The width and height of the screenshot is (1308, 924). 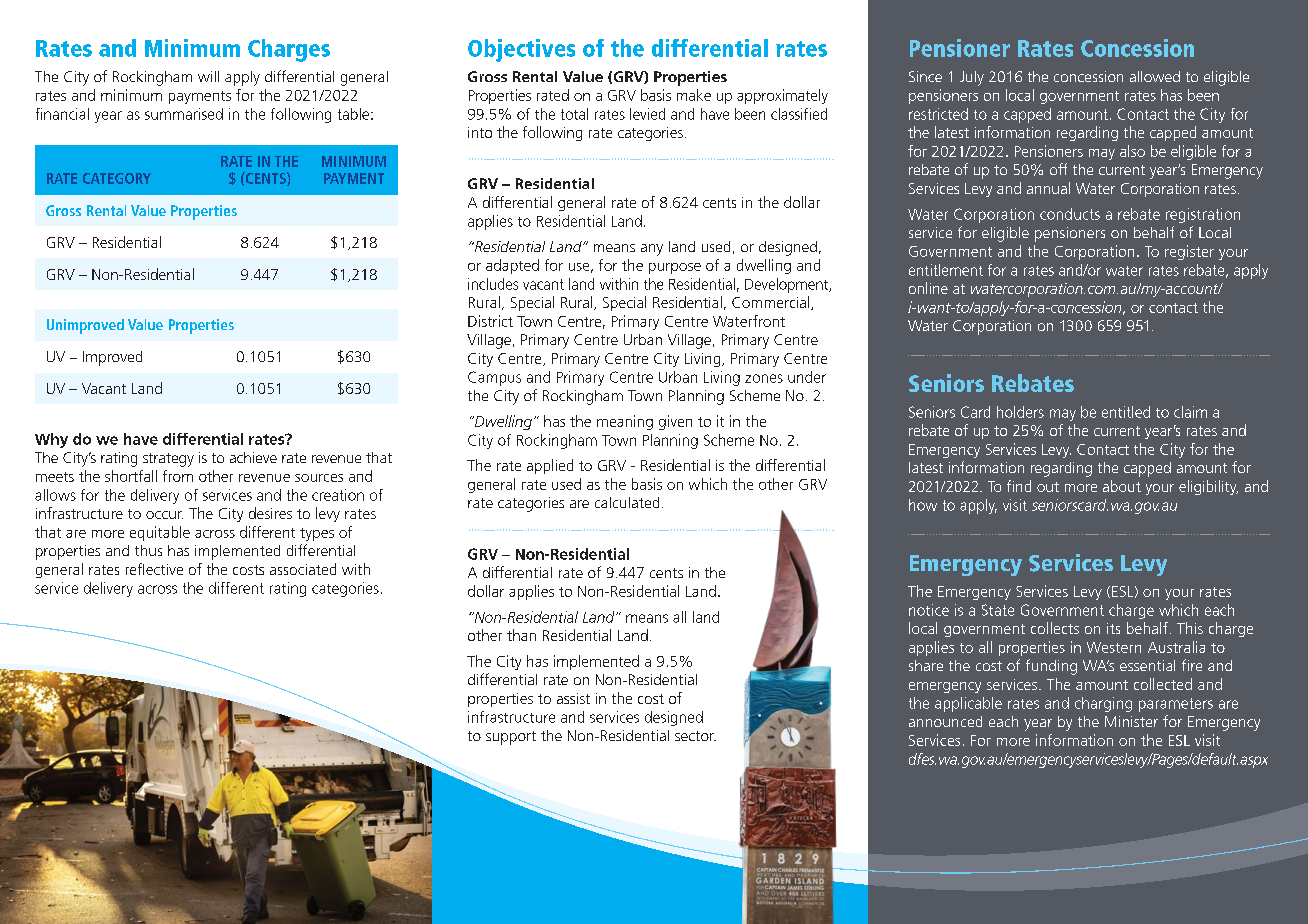 I want to click on allowed, so click(x=1155, y=76).
